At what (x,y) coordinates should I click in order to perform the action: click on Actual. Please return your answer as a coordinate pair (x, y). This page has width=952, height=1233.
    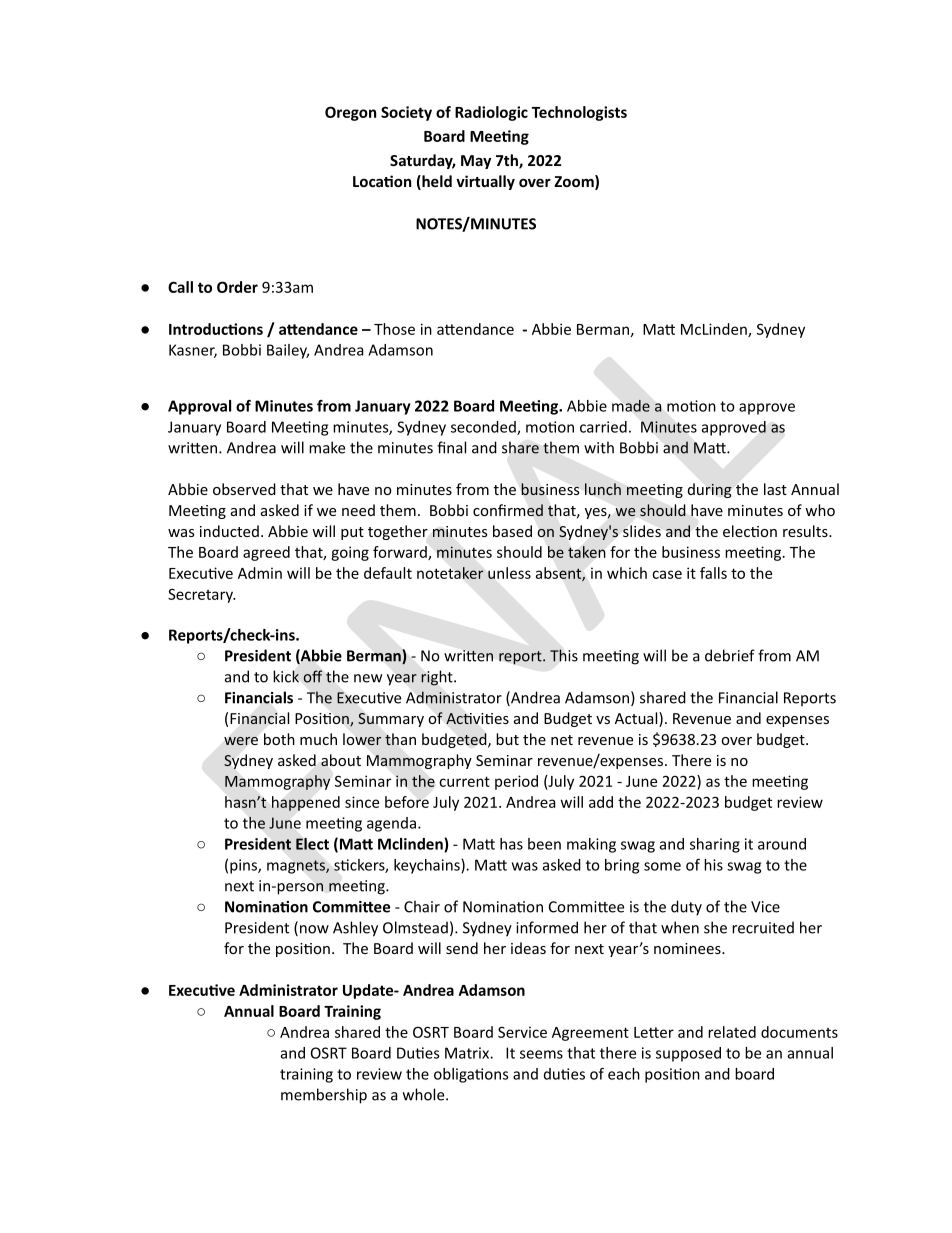
    Looking at the image, I should click on (637, 719).
